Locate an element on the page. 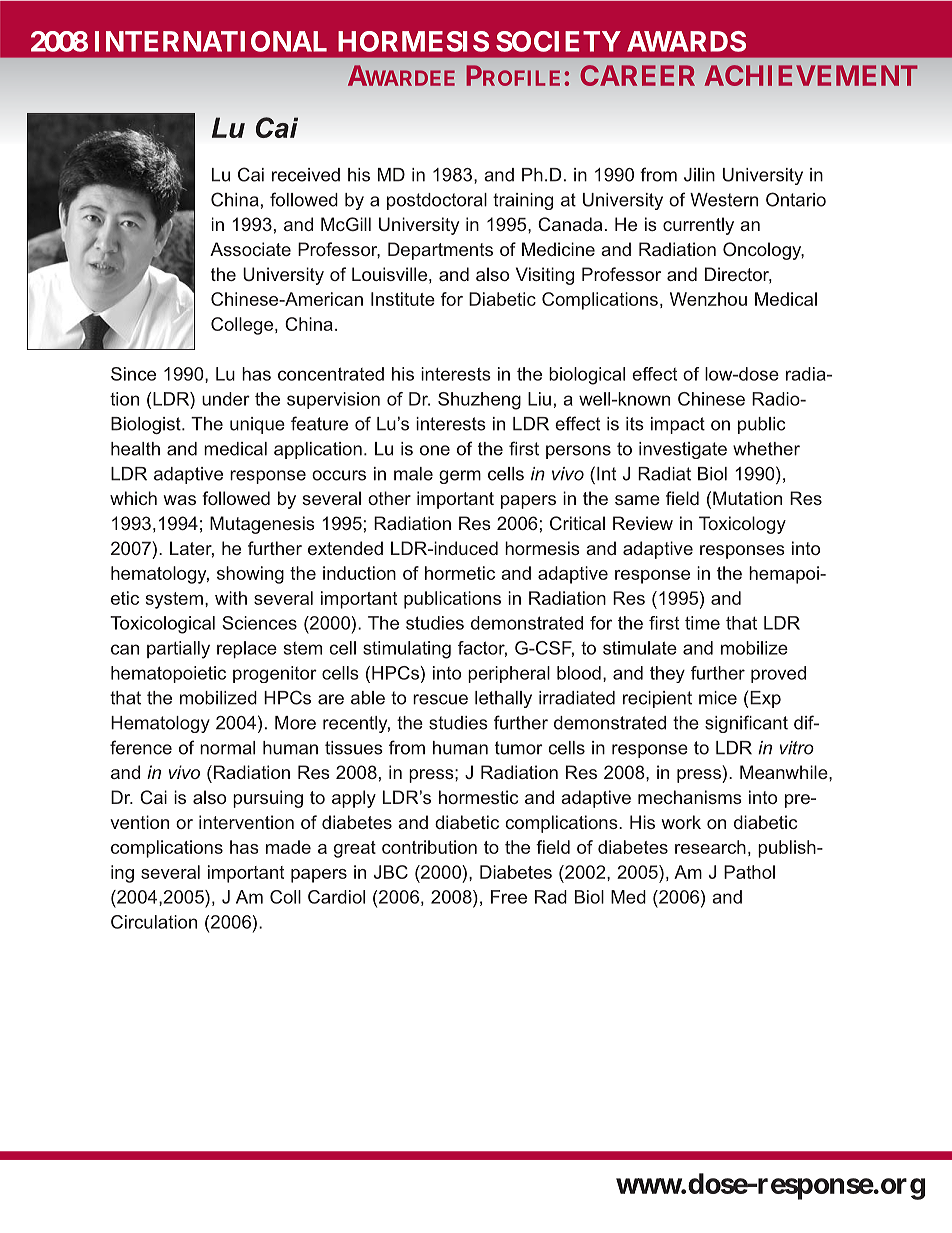 Image resolution: width=952 pixels, height=1233 pixels. was is located at coordinates (179, 500).
